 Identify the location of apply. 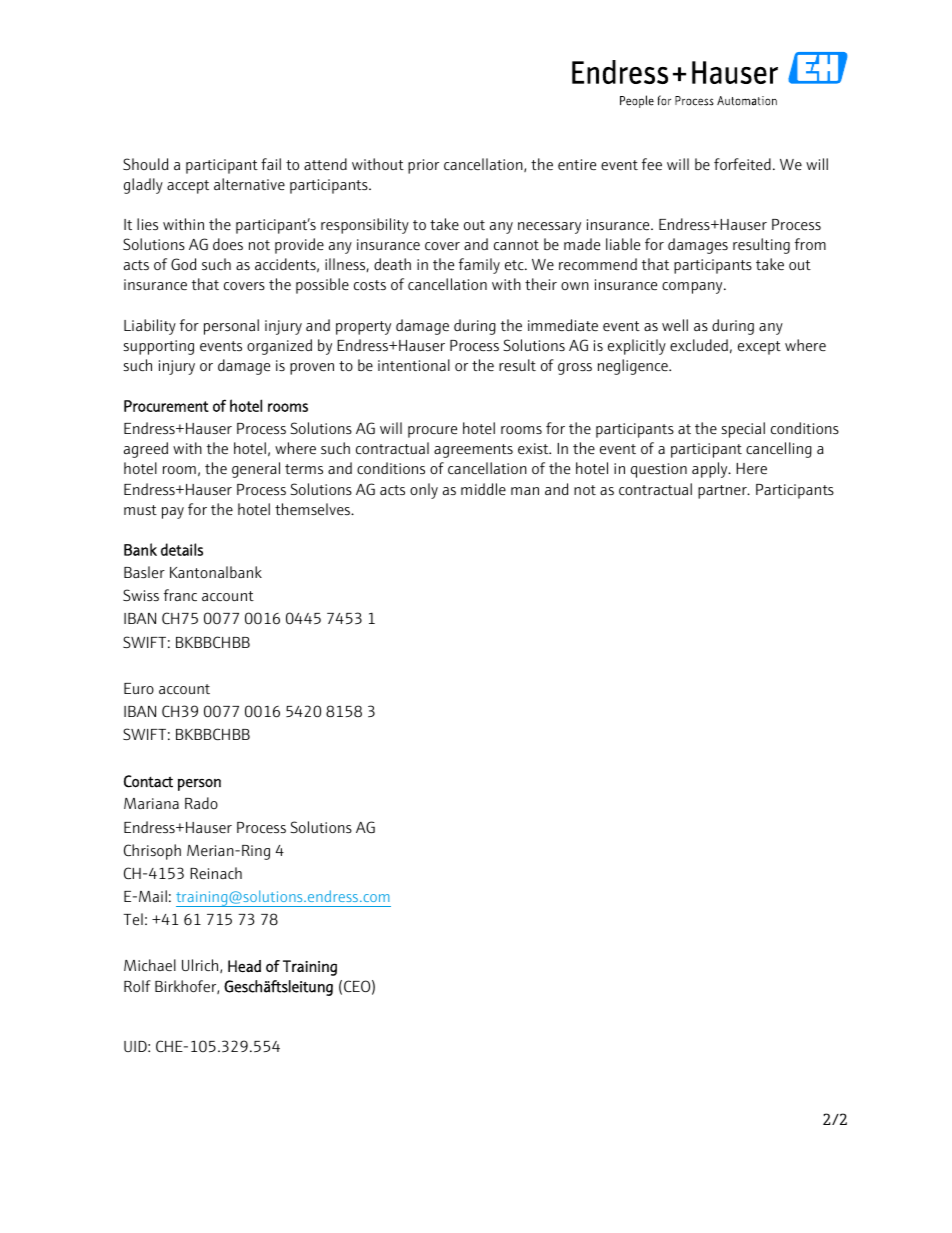
(711, 470).
